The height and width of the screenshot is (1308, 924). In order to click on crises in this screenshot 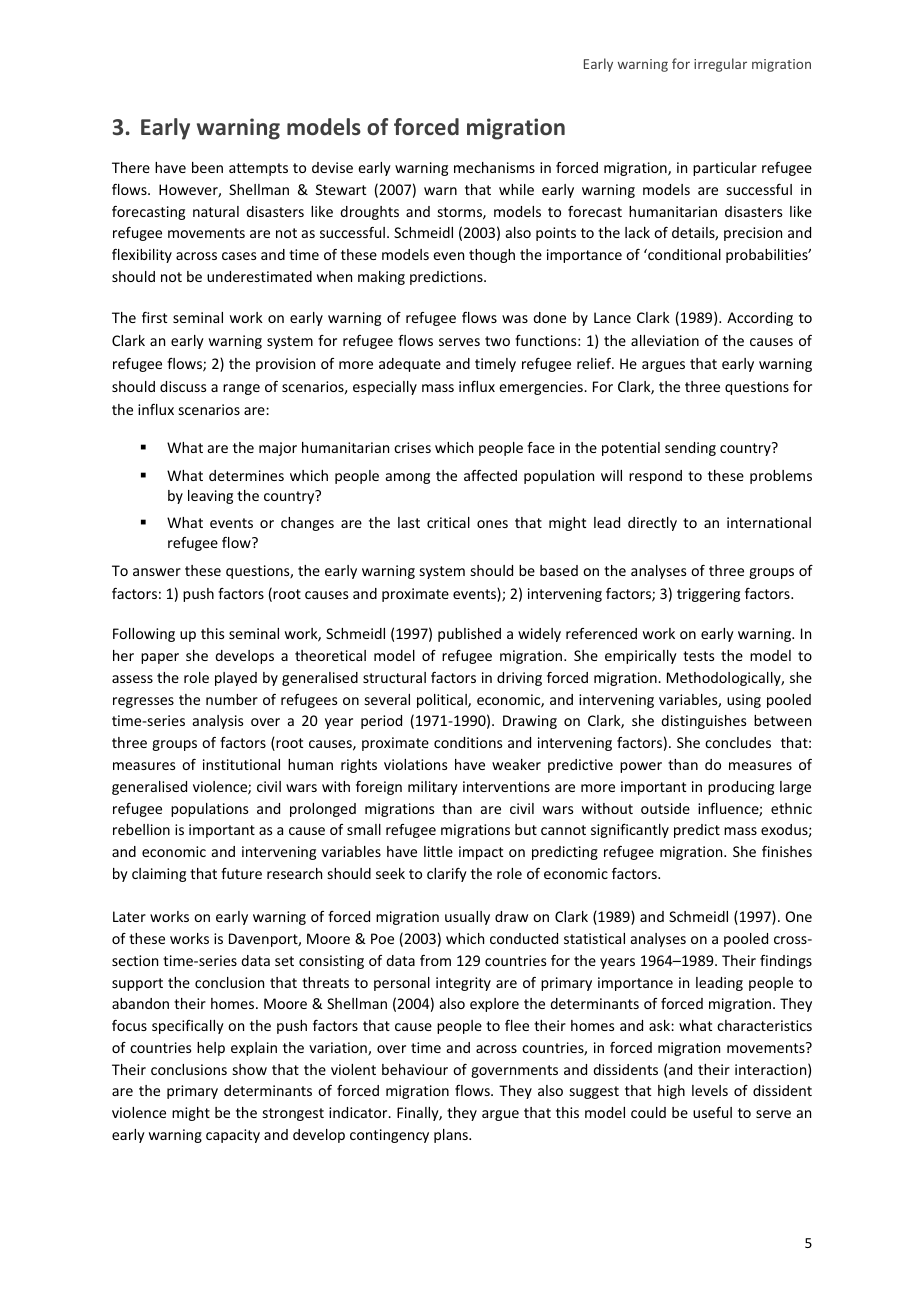, I will do `click(412, 447)`.
